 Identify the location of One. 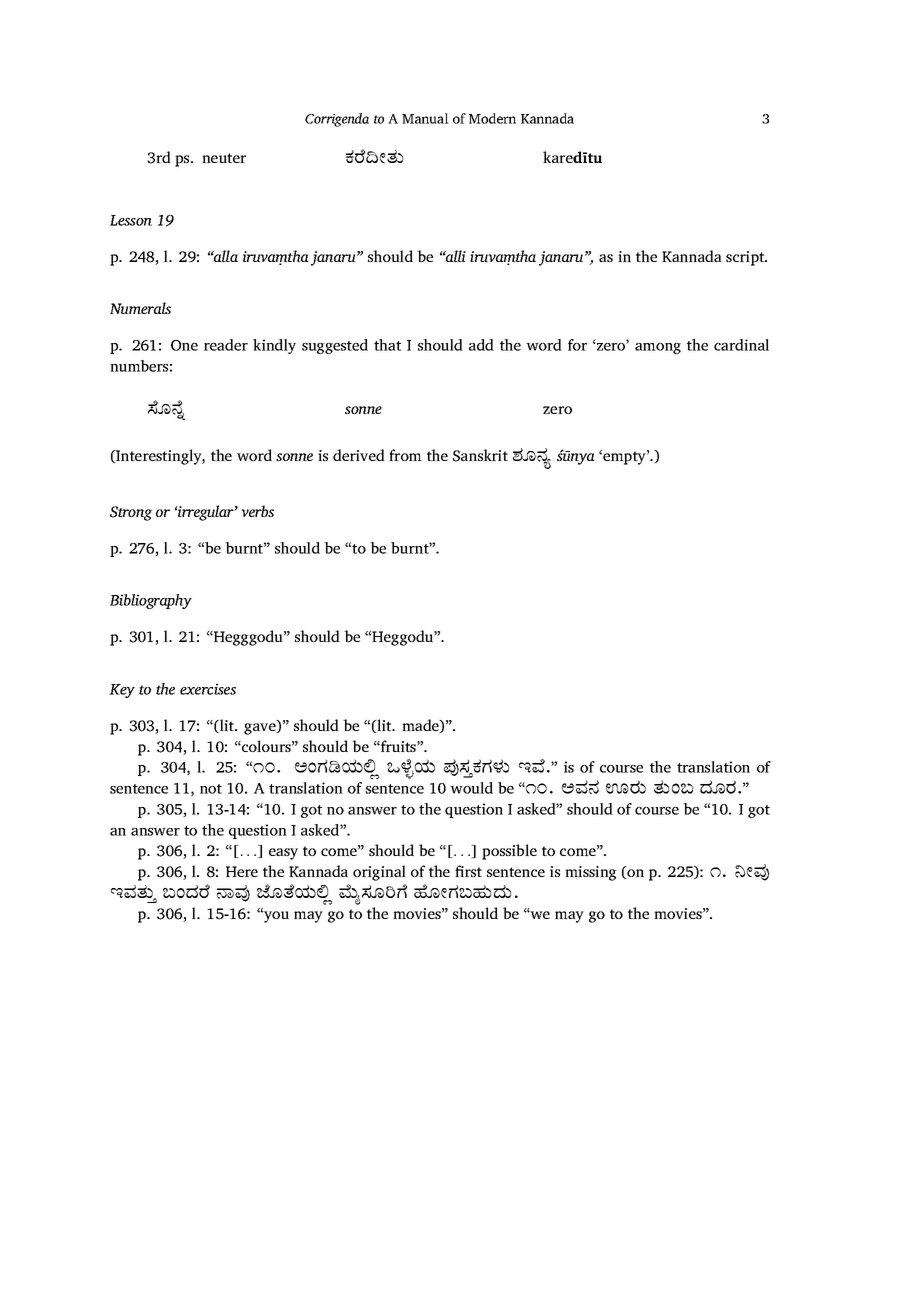
(184, 345).
